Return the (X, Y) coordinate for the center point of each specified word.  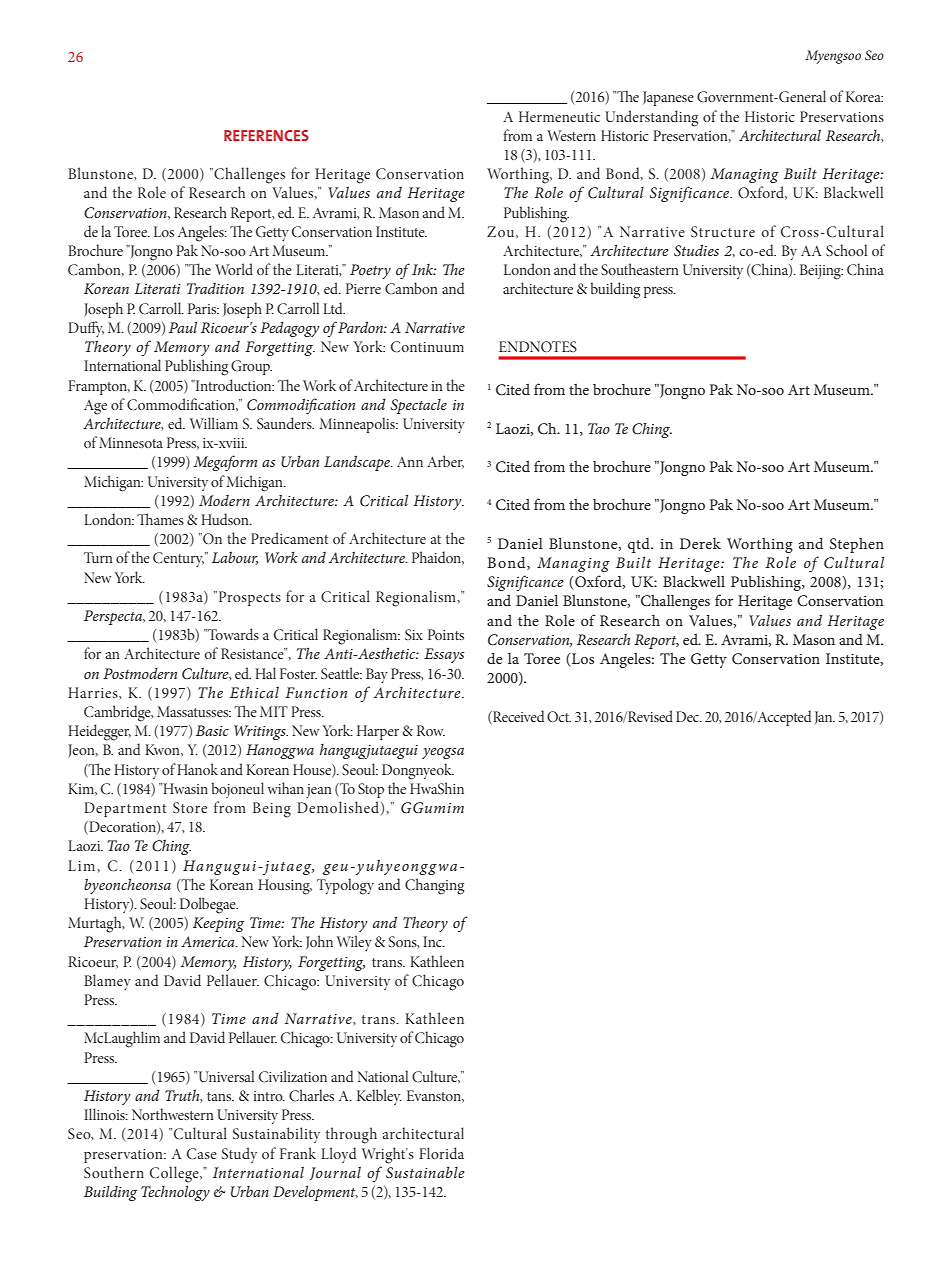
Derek (700, 543)
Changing (434, 886)
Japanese (668, 98)
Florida (441, 1153)
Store (190, 807)
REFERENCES (266, 135)
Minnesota (131, 442)
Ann (410, 462)
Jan (825, 717)
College (175, 1174)
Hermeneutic (559, 116)
